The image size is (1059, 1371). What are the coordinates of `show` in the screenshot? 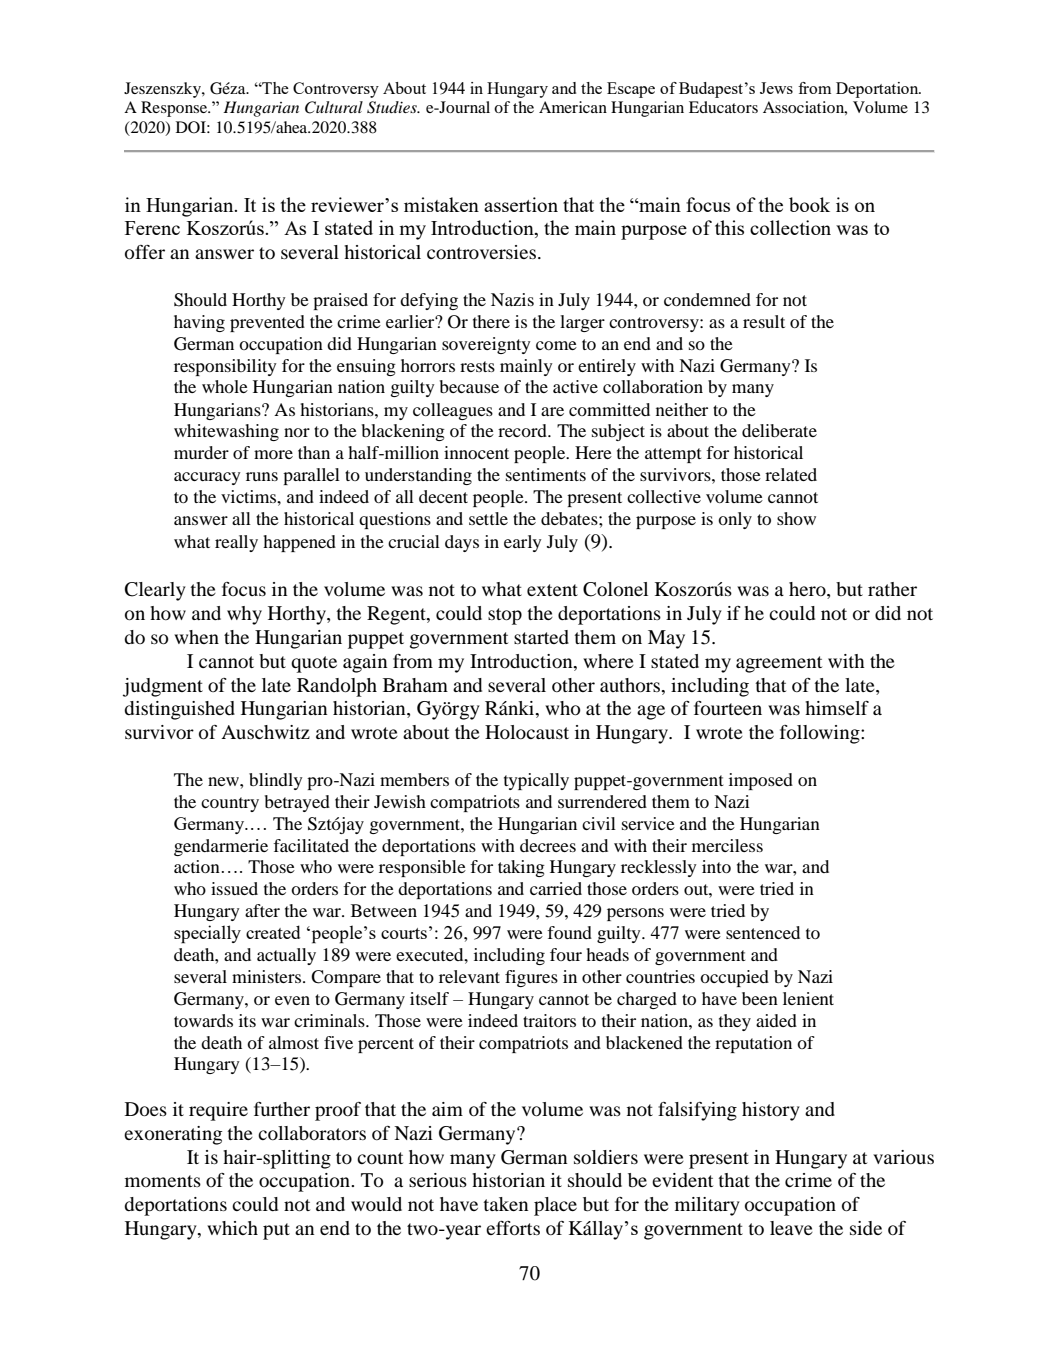 It's located at (796, 518).
